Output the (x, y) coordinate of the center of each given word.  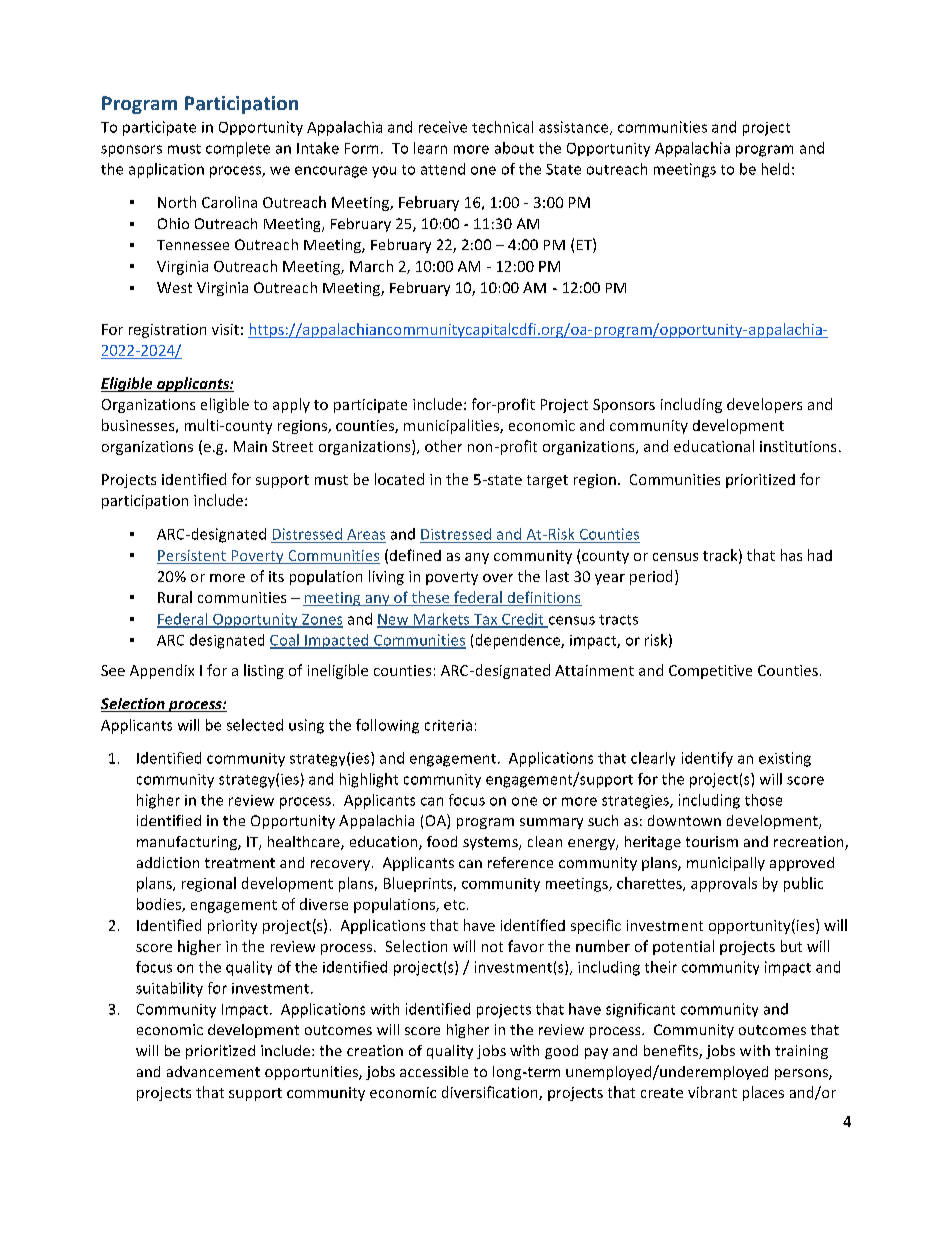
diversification (491, 1093)
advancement (213, 1071)
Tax (485, 620)
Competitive (710, 672)
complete (238, 149)
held (775, 169)
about (514, 148)
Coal (285, 641)
